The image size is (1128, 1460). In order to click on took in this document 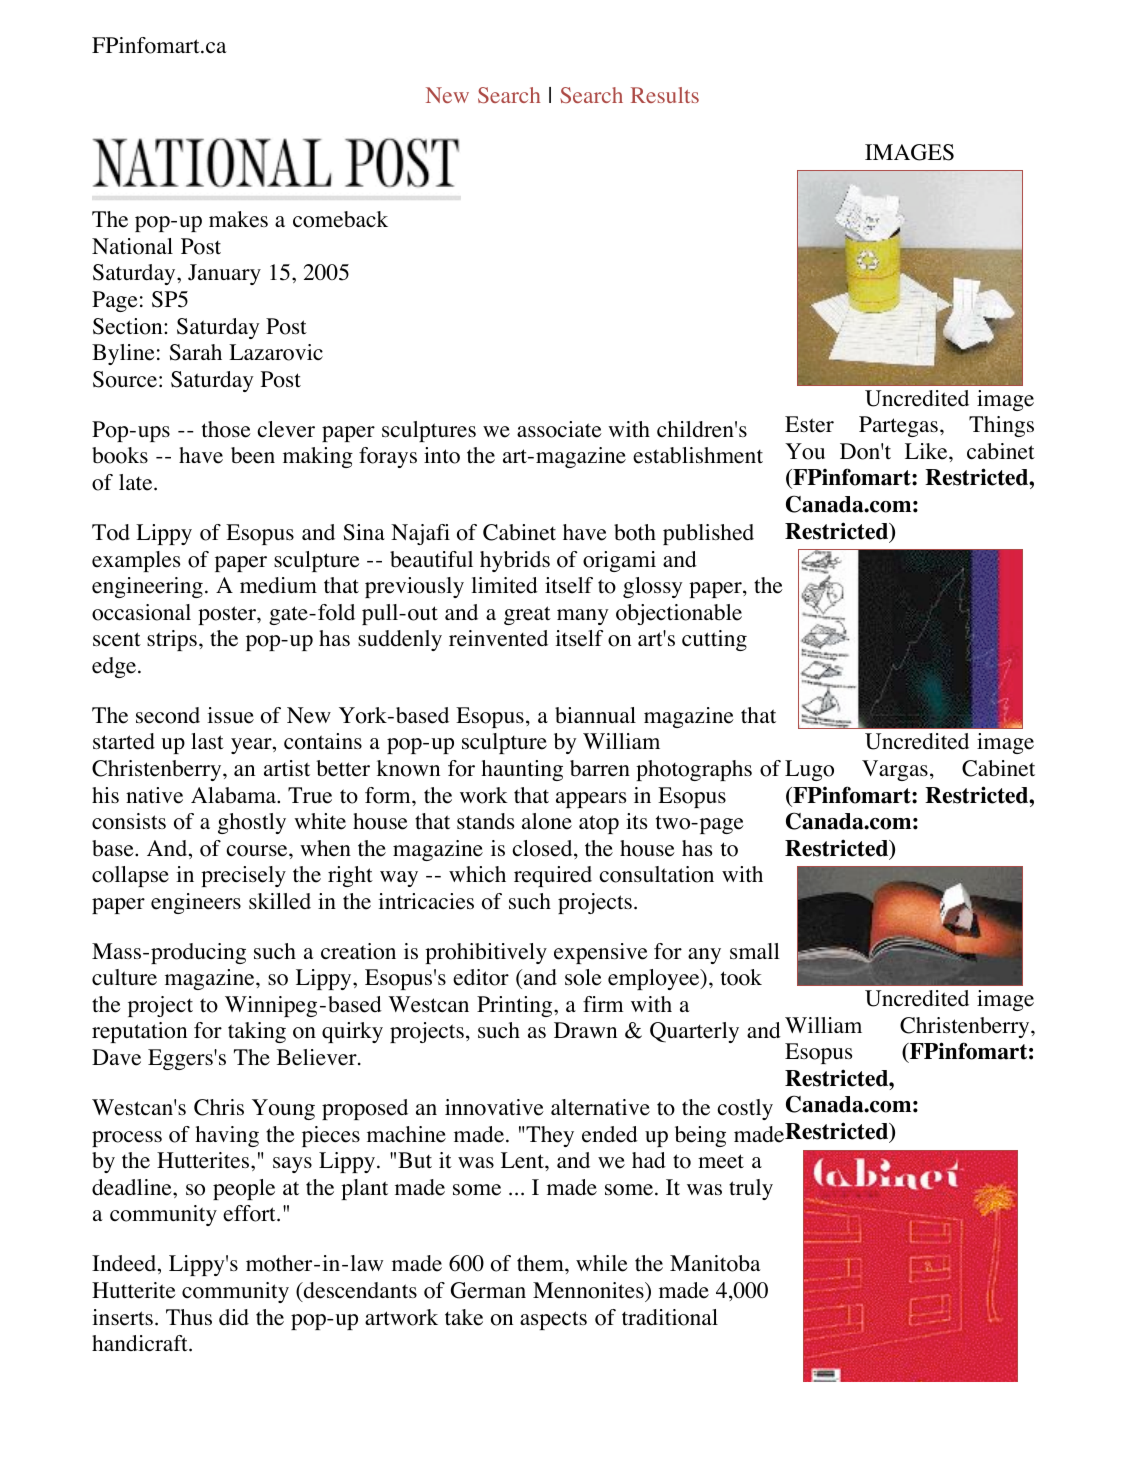, I will do `click(741, 977)`.
